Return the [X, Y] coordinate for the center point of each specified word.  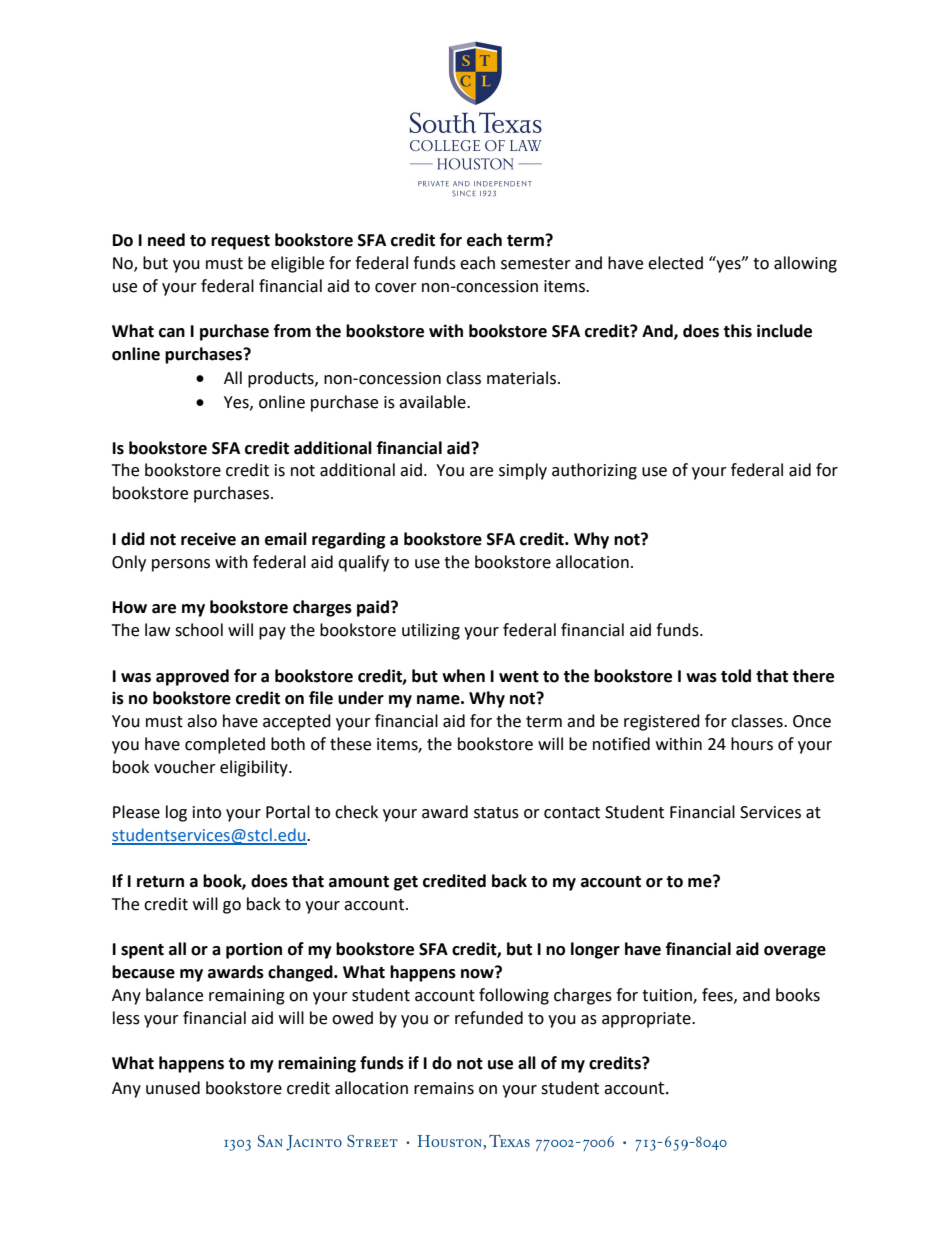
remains [444, 1088]
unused [173, 1088]
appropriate [647, 1020]
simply [523, 471]
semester [536, 264]
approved [192, 677]
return [160, 882]
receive [208, 539]
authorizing [594, 471]
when [463, 676]
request [240, 242]
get [406, 883]
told [736, 676]
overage [795, 952]
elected [675, 263]
